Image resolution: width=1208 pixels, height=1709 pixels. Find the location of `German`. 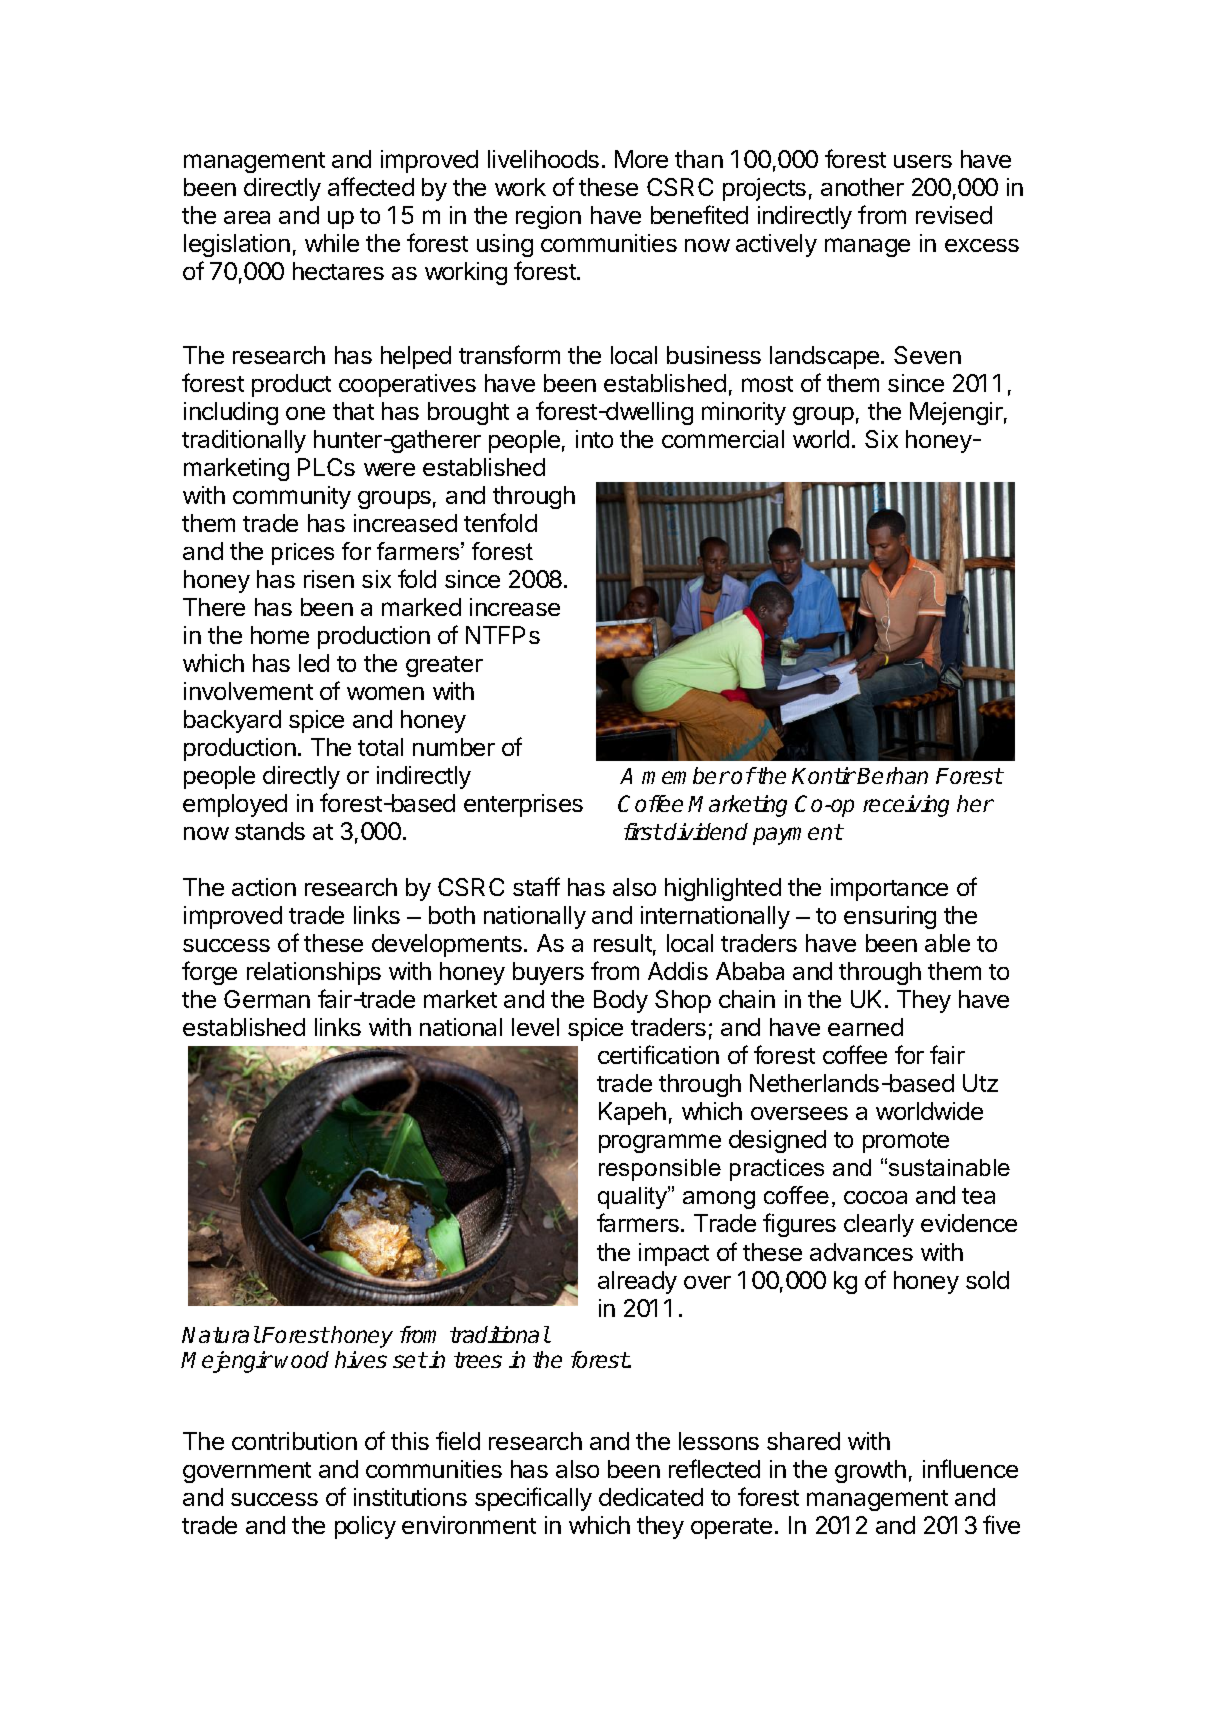

German is located at coordinates (267, 999).
